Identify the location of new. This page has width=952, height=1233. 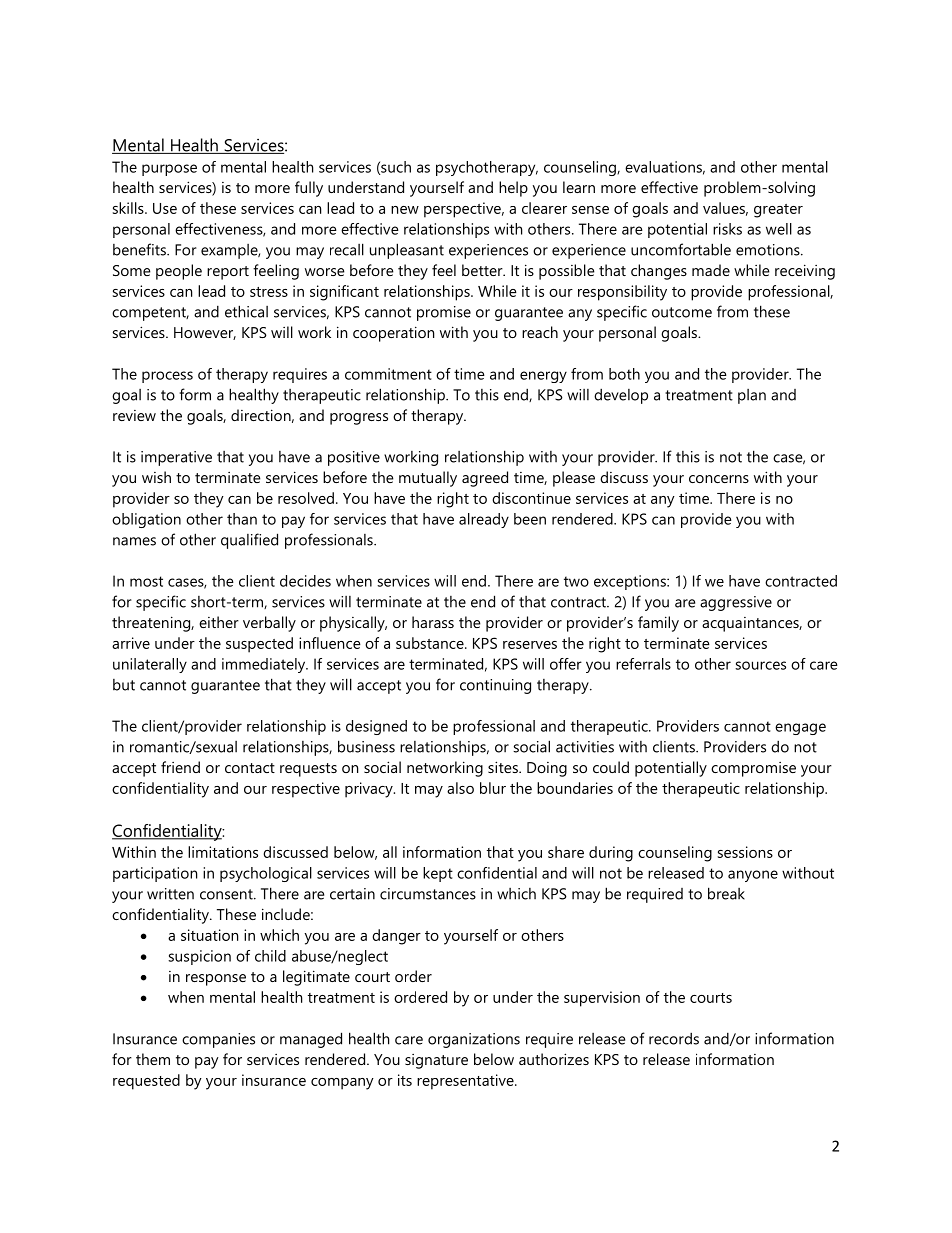
(405, 210).
